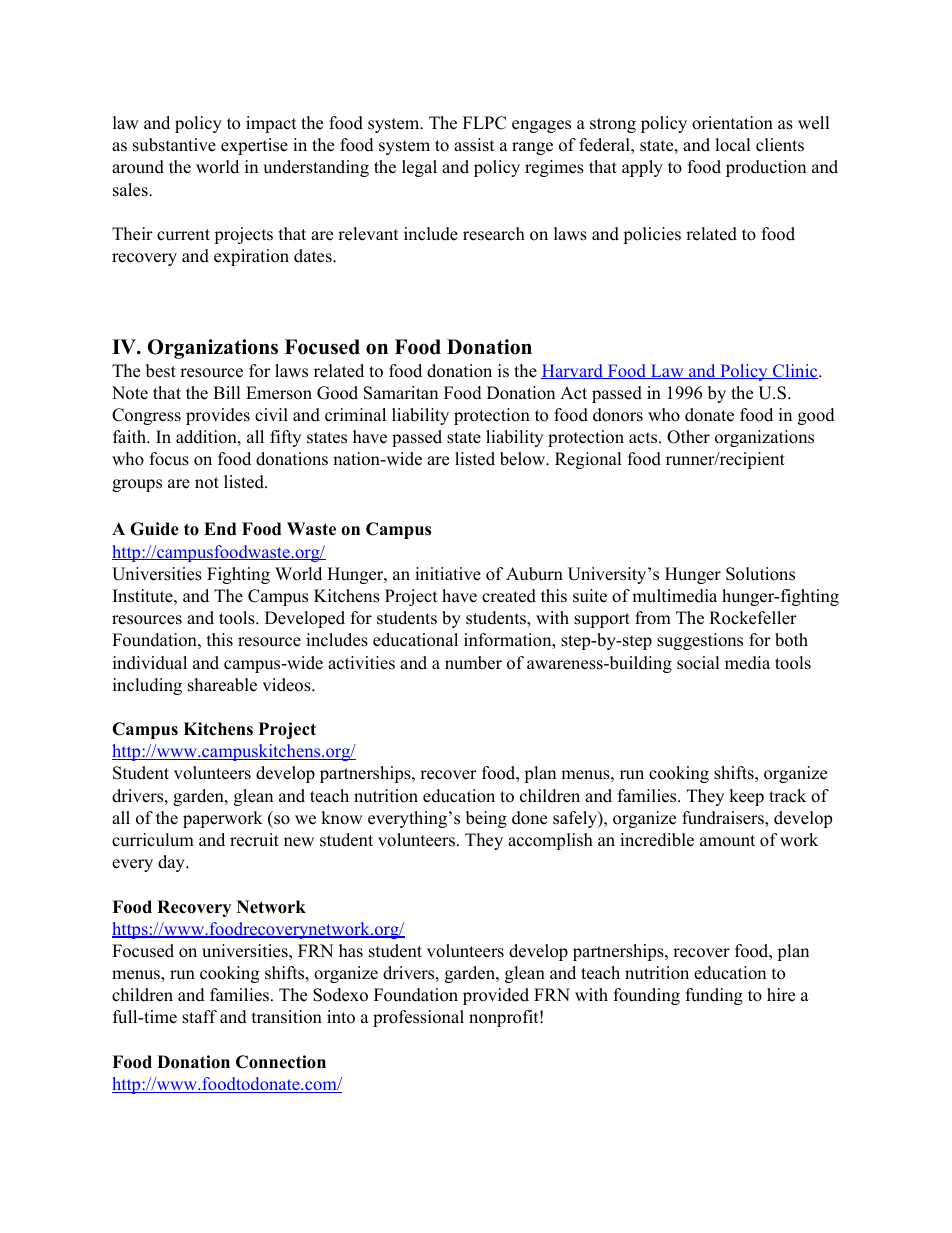  What do you see at coordinates (174, 145) in the screenshot?
I see `substantive` at bounding box center [174, 145].
